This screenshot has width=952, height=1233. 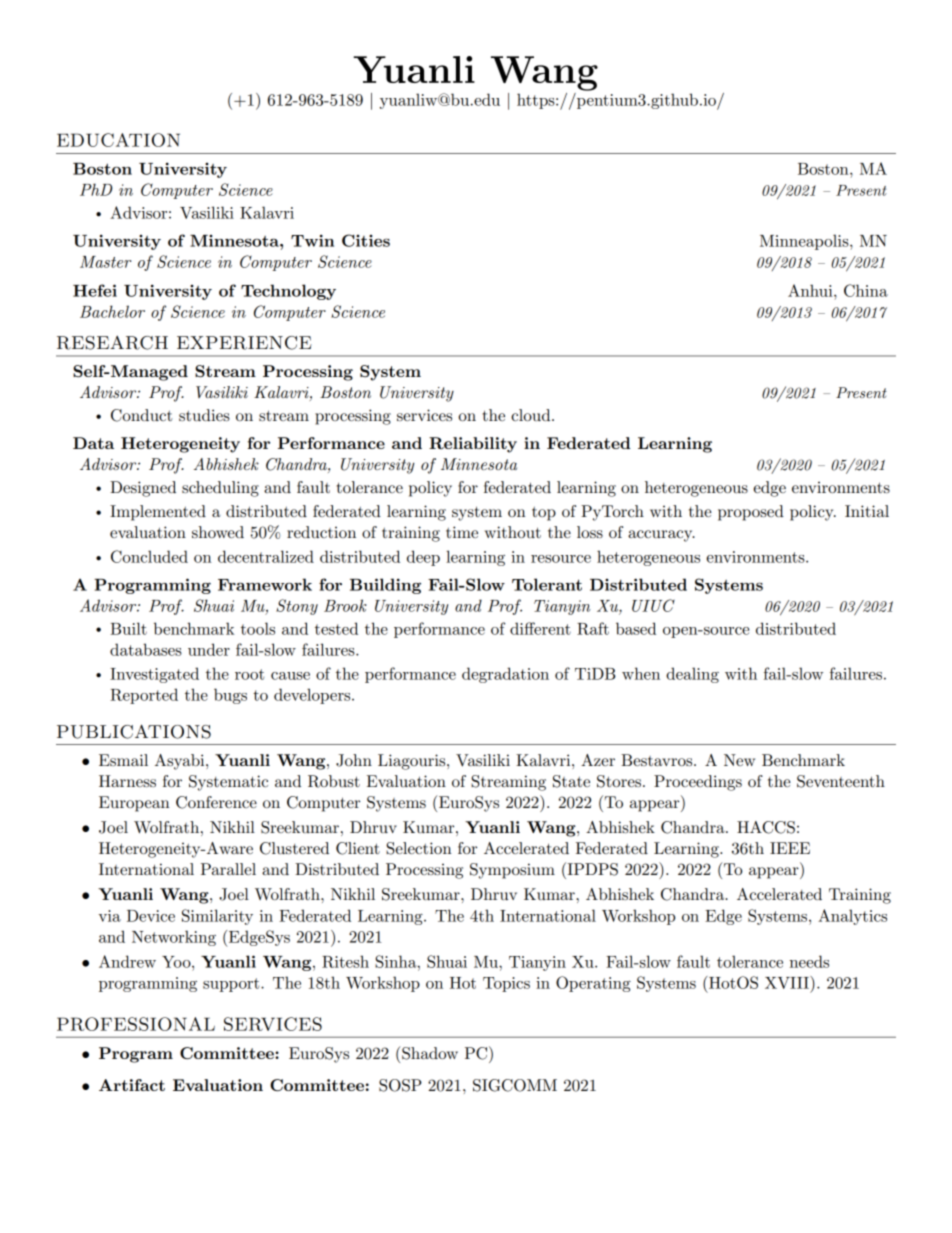 I want to click on Concluded, so click(x=149, y=556).
